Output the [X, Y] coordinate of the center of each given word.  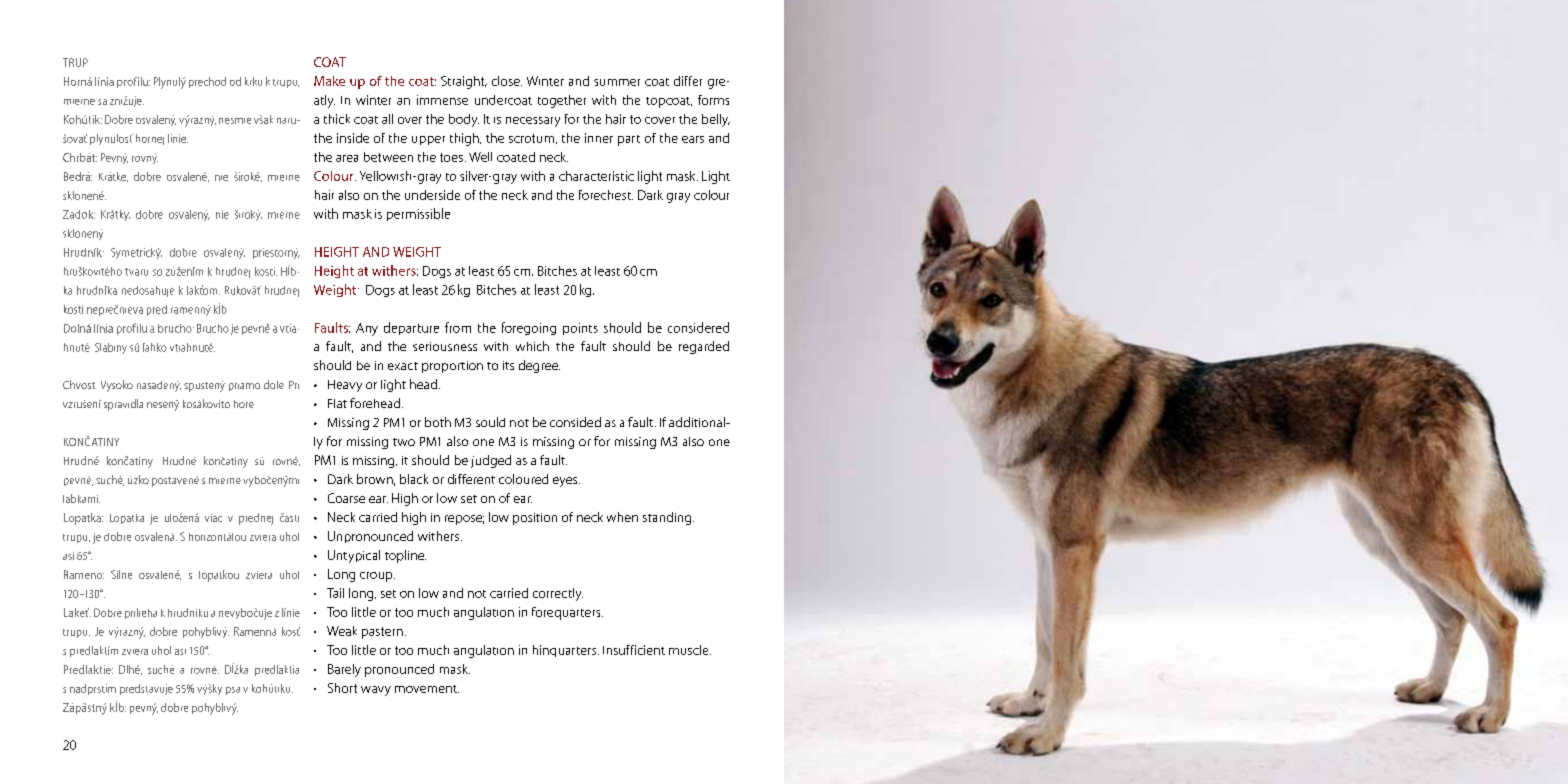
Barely [344, 670]
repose [464, 520]
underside [432, 195]
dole [274, 384]
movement [427, 689]
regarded [704, 347]
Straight [464, 82]
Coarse [346, 498]
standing [668, 518]
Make [329, 81]
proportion [452, 367]
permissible [418, 214]
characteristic [596, 176]
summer [617, 82]
